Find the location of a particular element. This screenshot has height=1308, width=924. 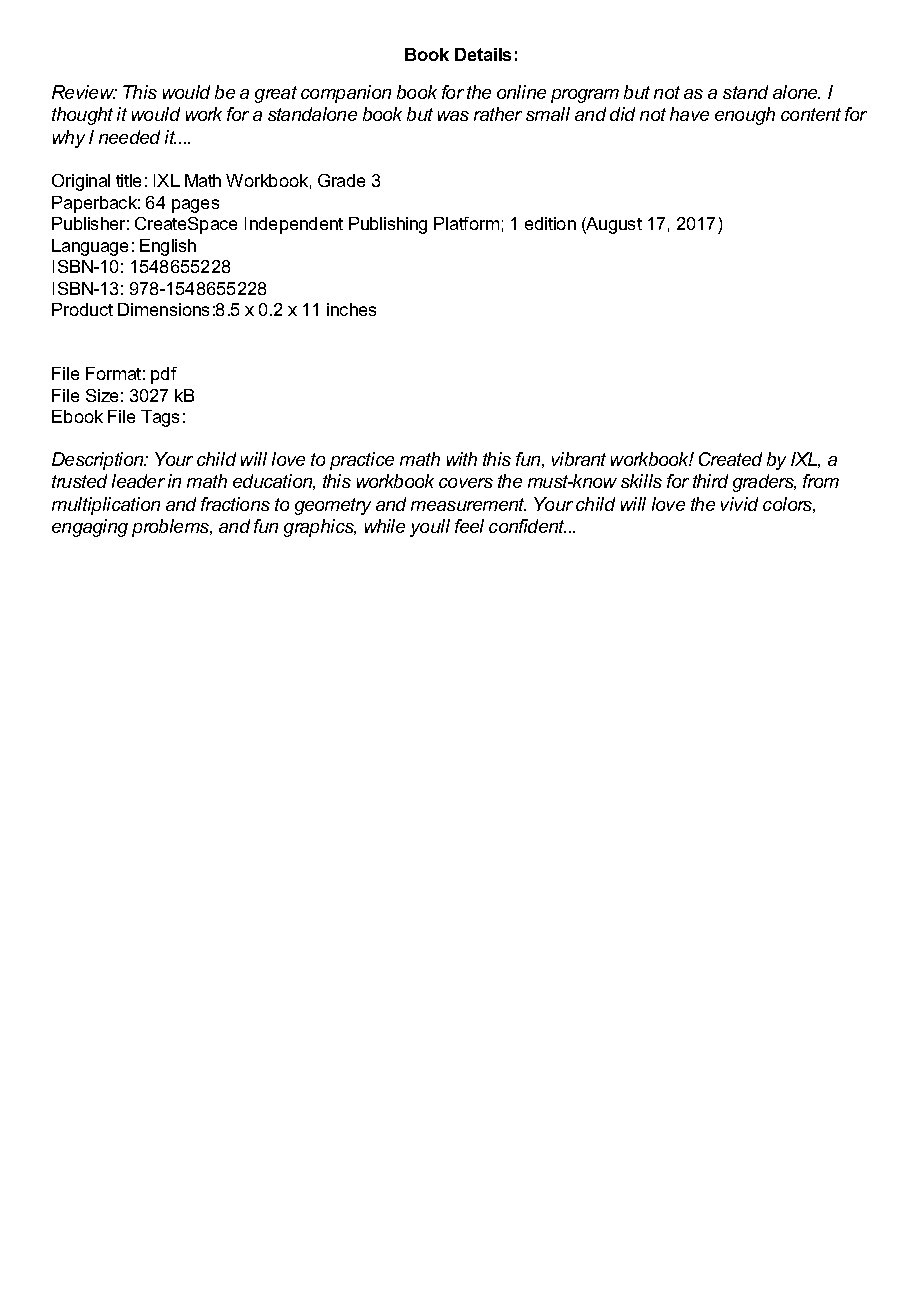

have is located at coordinates (689, 114).
